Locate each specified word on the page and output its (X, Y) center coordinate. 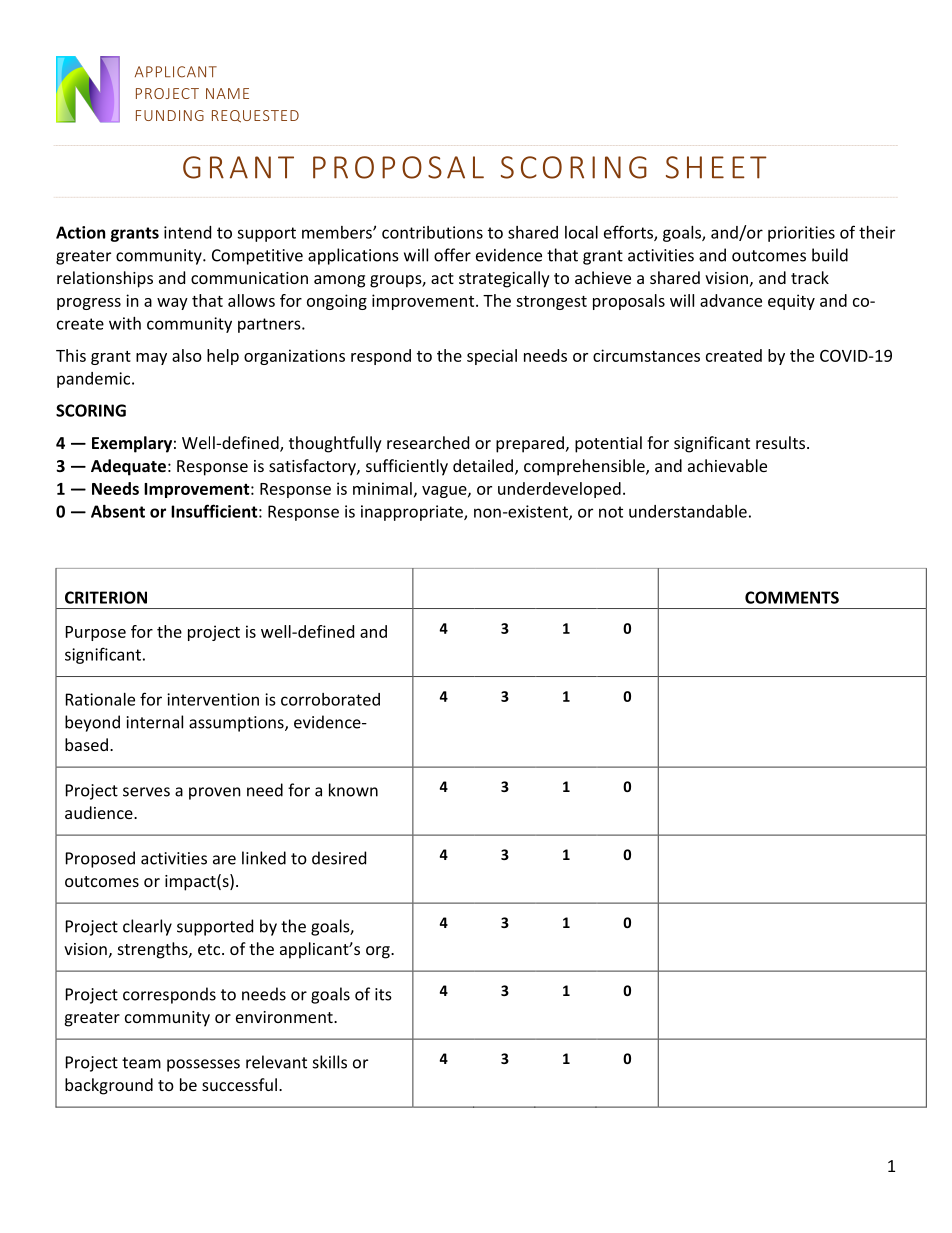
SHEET (716, 167)
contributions (432, 232)
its (383, 994)
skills (330, 1062)
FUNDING (170, 115)
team (141, 1063)
